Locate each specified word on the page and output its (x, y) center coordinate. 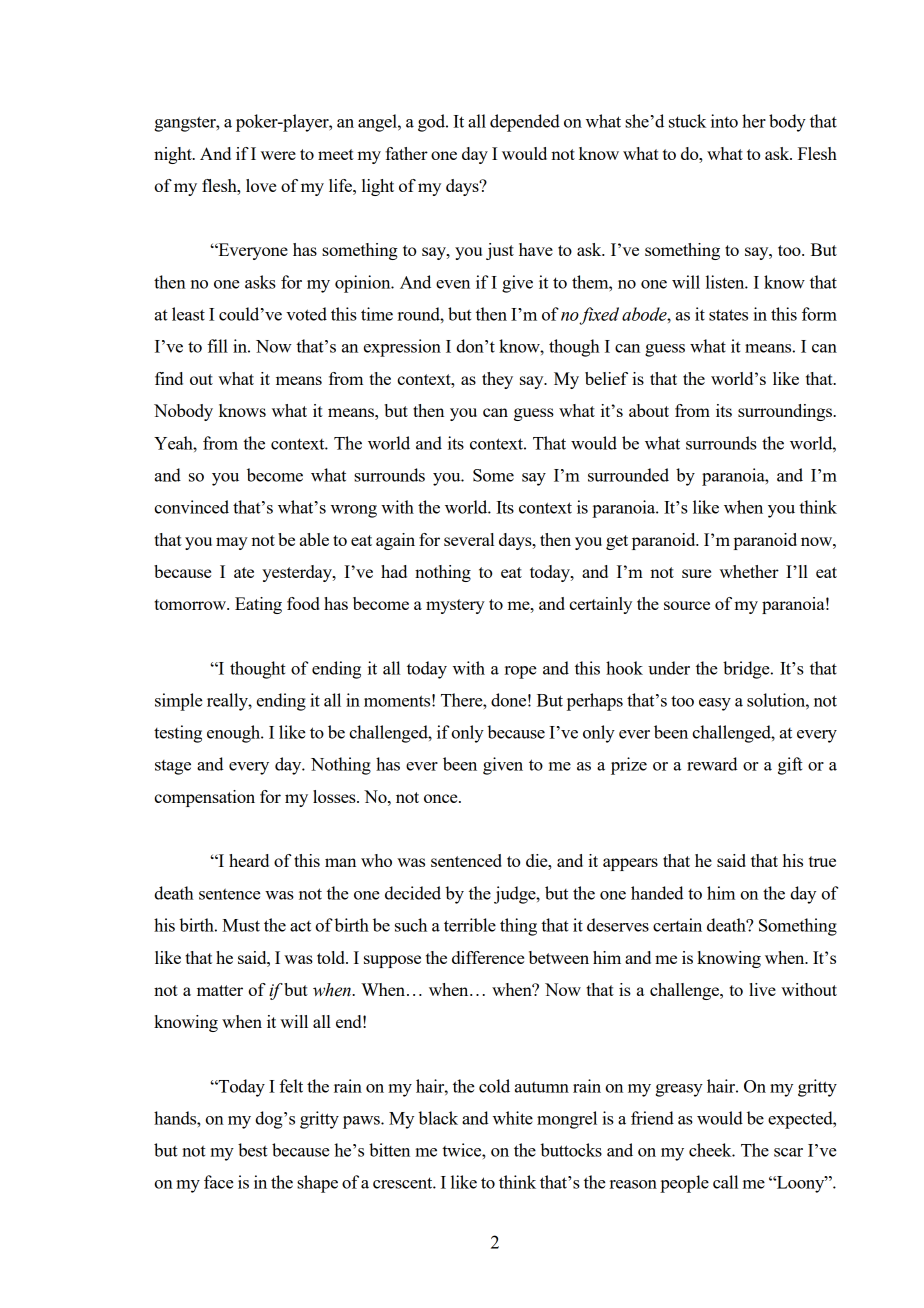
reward (712, 764)
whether (749, 571)
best (253, 1150)
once (442, 798)
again (395, 541)
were (278, 155)
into (724, 121)
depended (525, 123)
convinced (191, 507)
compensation (204, 798)
